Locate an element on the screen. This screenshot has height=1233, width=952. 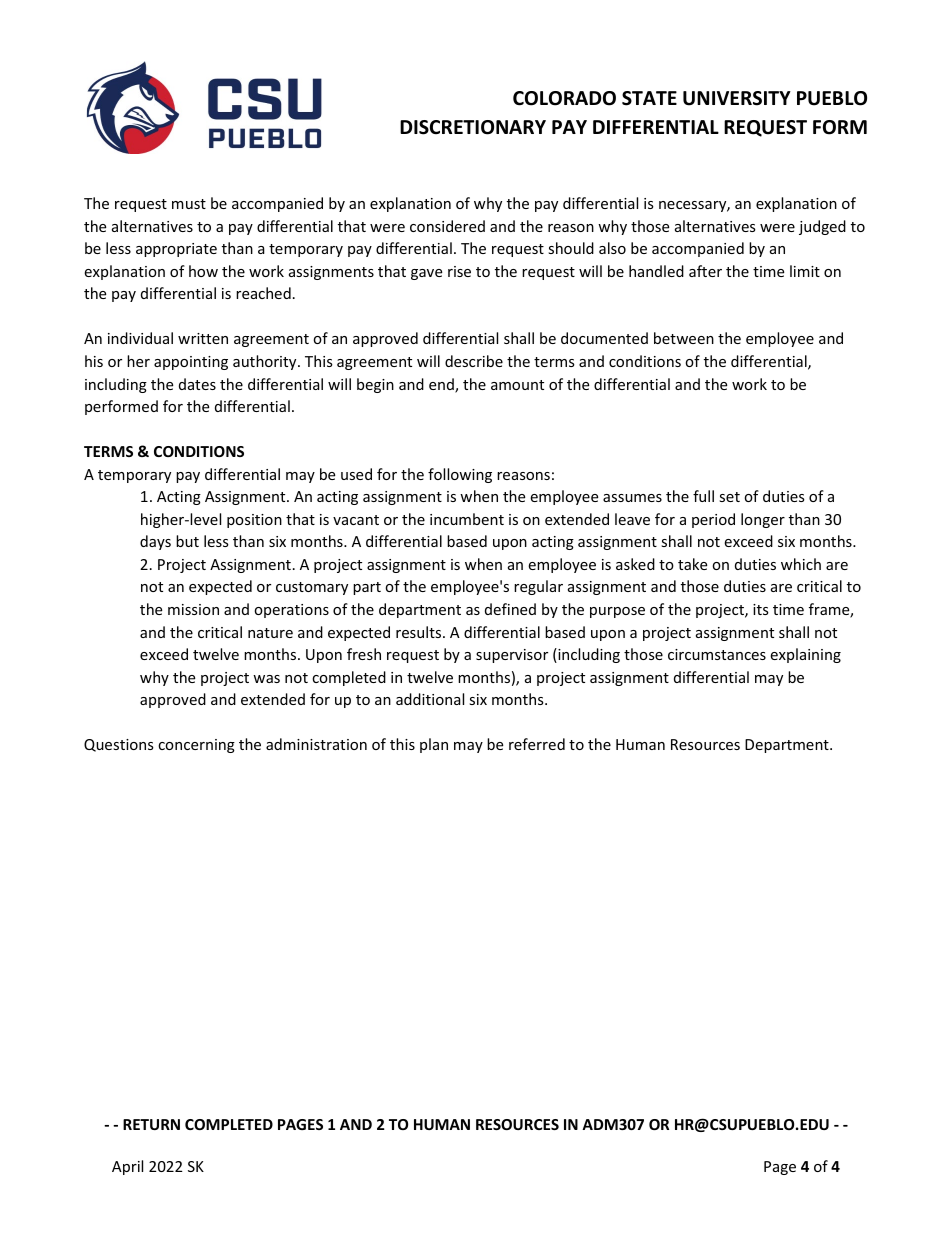
DISCRETIONARY is located at coordinates (473, 127).
